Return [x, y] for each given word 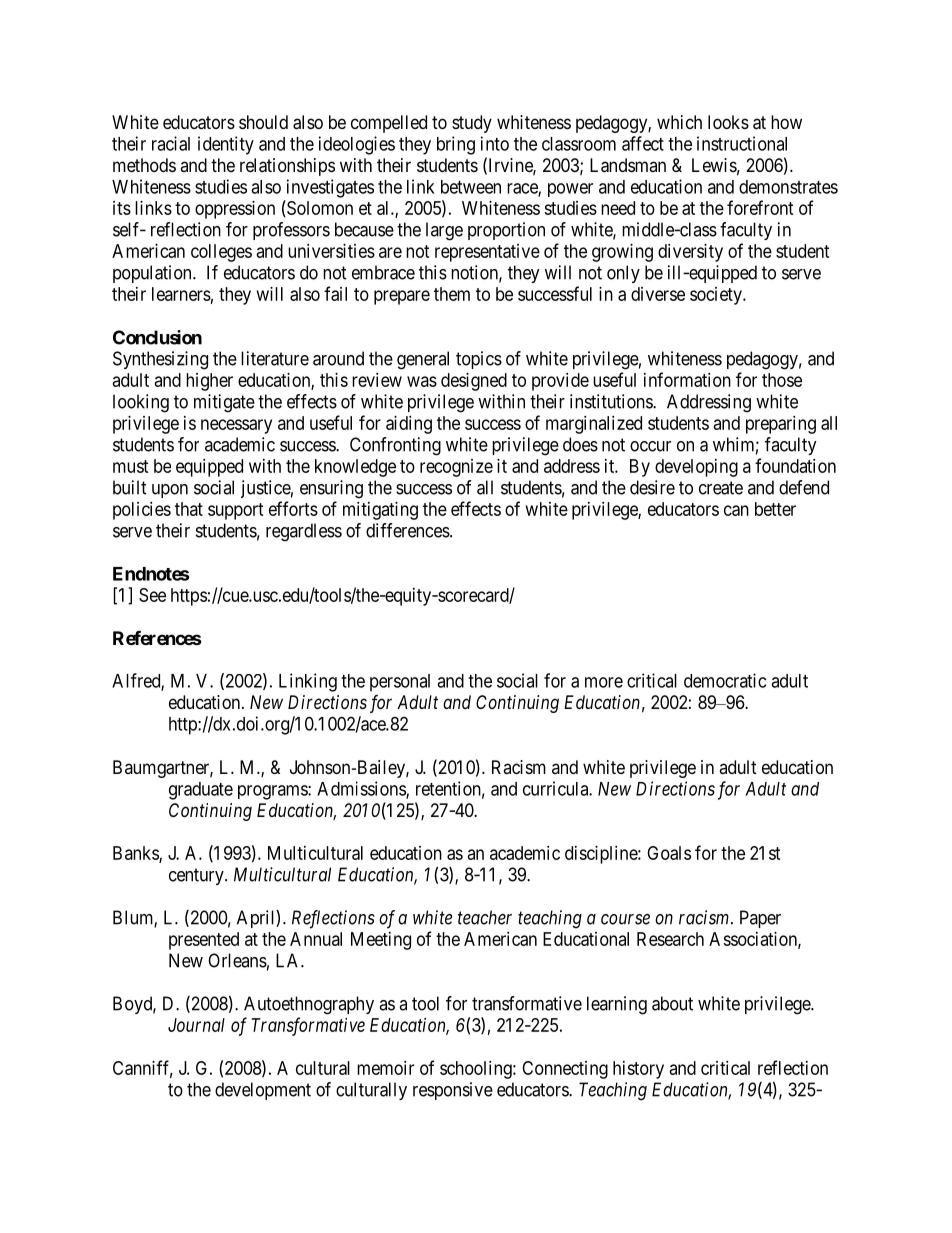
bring [456, 145]
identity [226, 145]
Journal [196, 1025]
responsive [453, 1091]
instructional [742, 143]
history [638, 1070]
